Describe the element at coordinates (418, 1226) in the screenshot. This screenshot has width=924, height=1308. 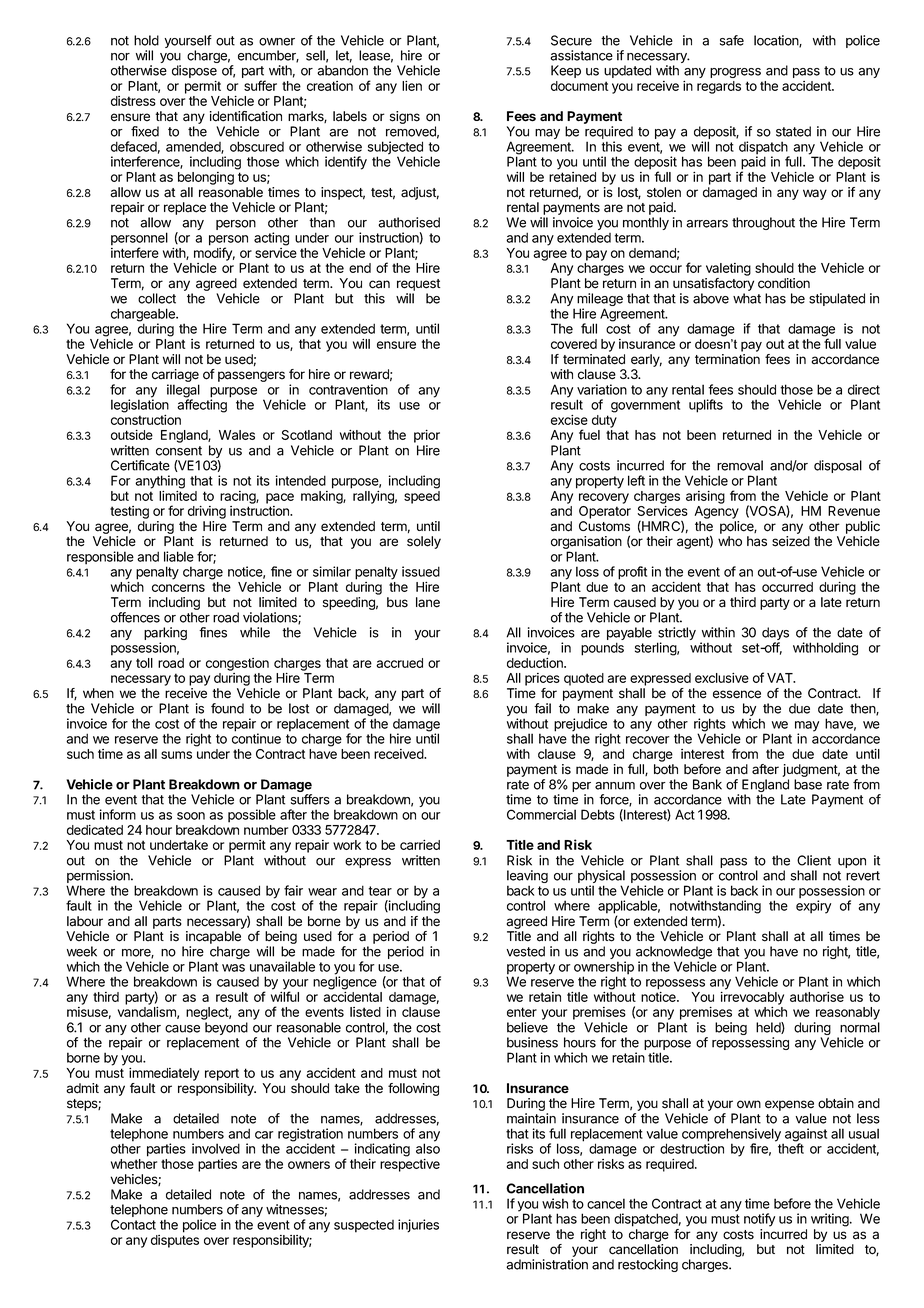
I see `injuries` at that location.
